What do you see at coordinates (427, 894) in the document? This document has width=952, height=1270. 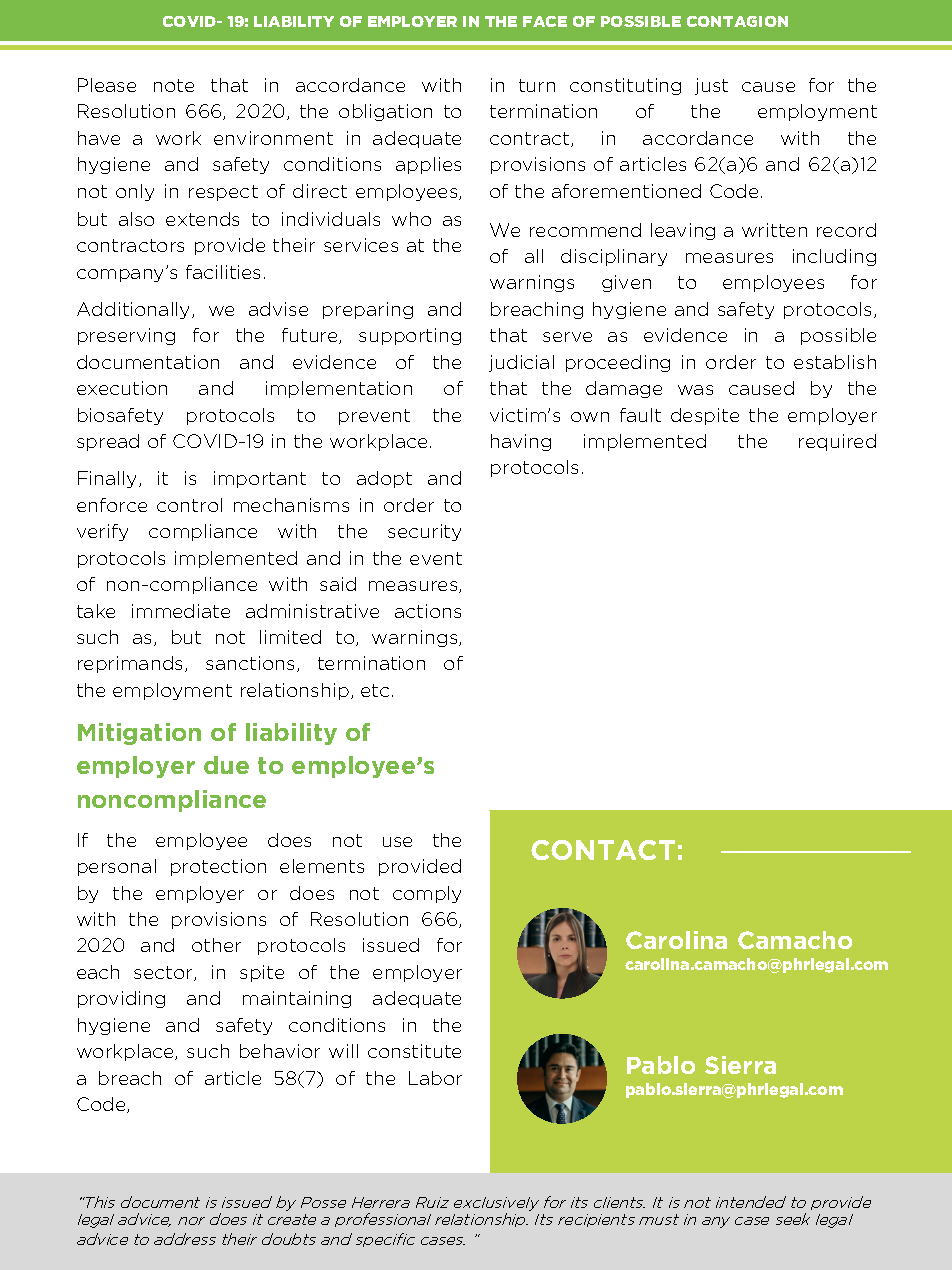 I see `comply` at bounding box center [427, 894].
